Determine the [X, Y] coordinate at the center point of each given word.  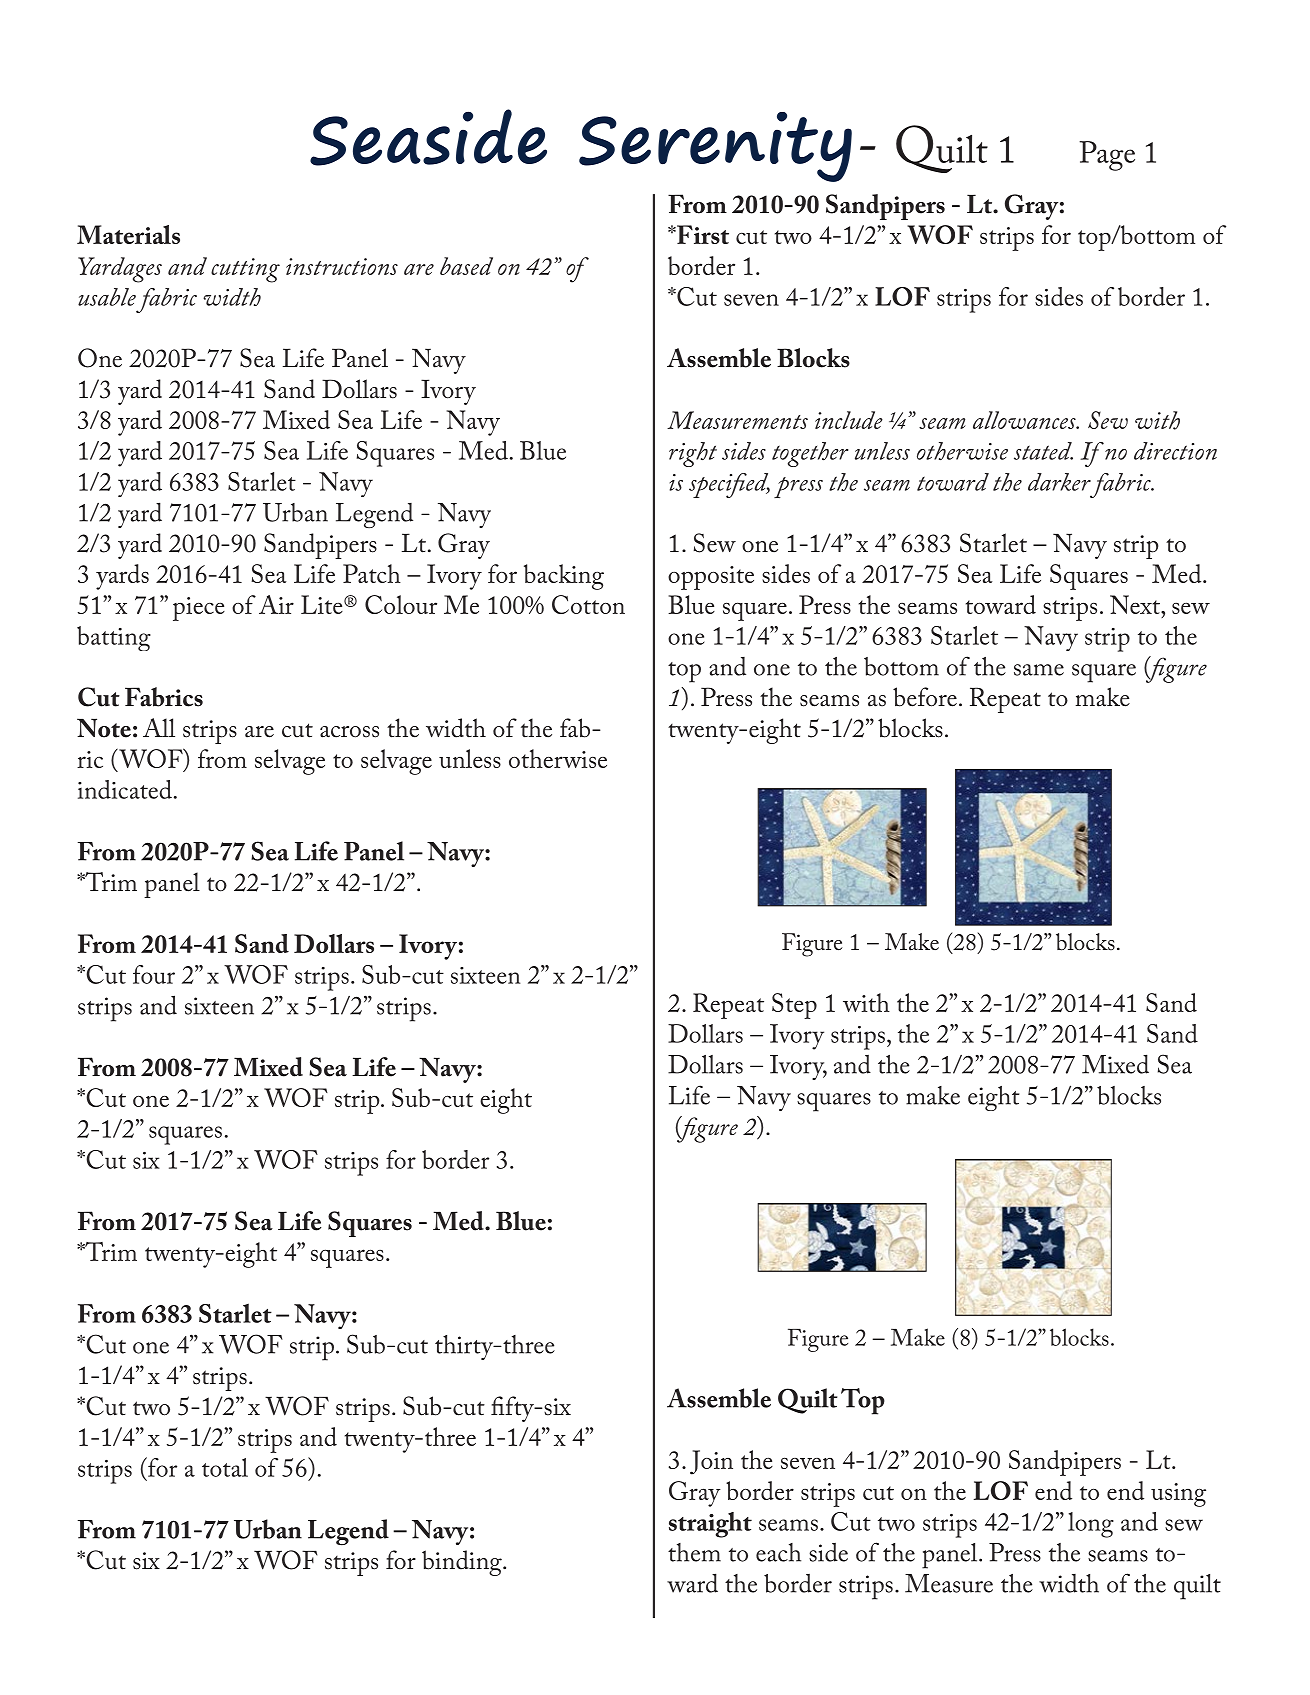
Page [1107, 156]
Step [794, 1006]
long [1091, 1525]
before [925, 697]
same [1039, 670]
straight [710, 1525]
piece [199, 609]
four [154, 974]
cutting [245, 270]
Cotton [588, 604]
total [225, 1467]
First [702, 234]
